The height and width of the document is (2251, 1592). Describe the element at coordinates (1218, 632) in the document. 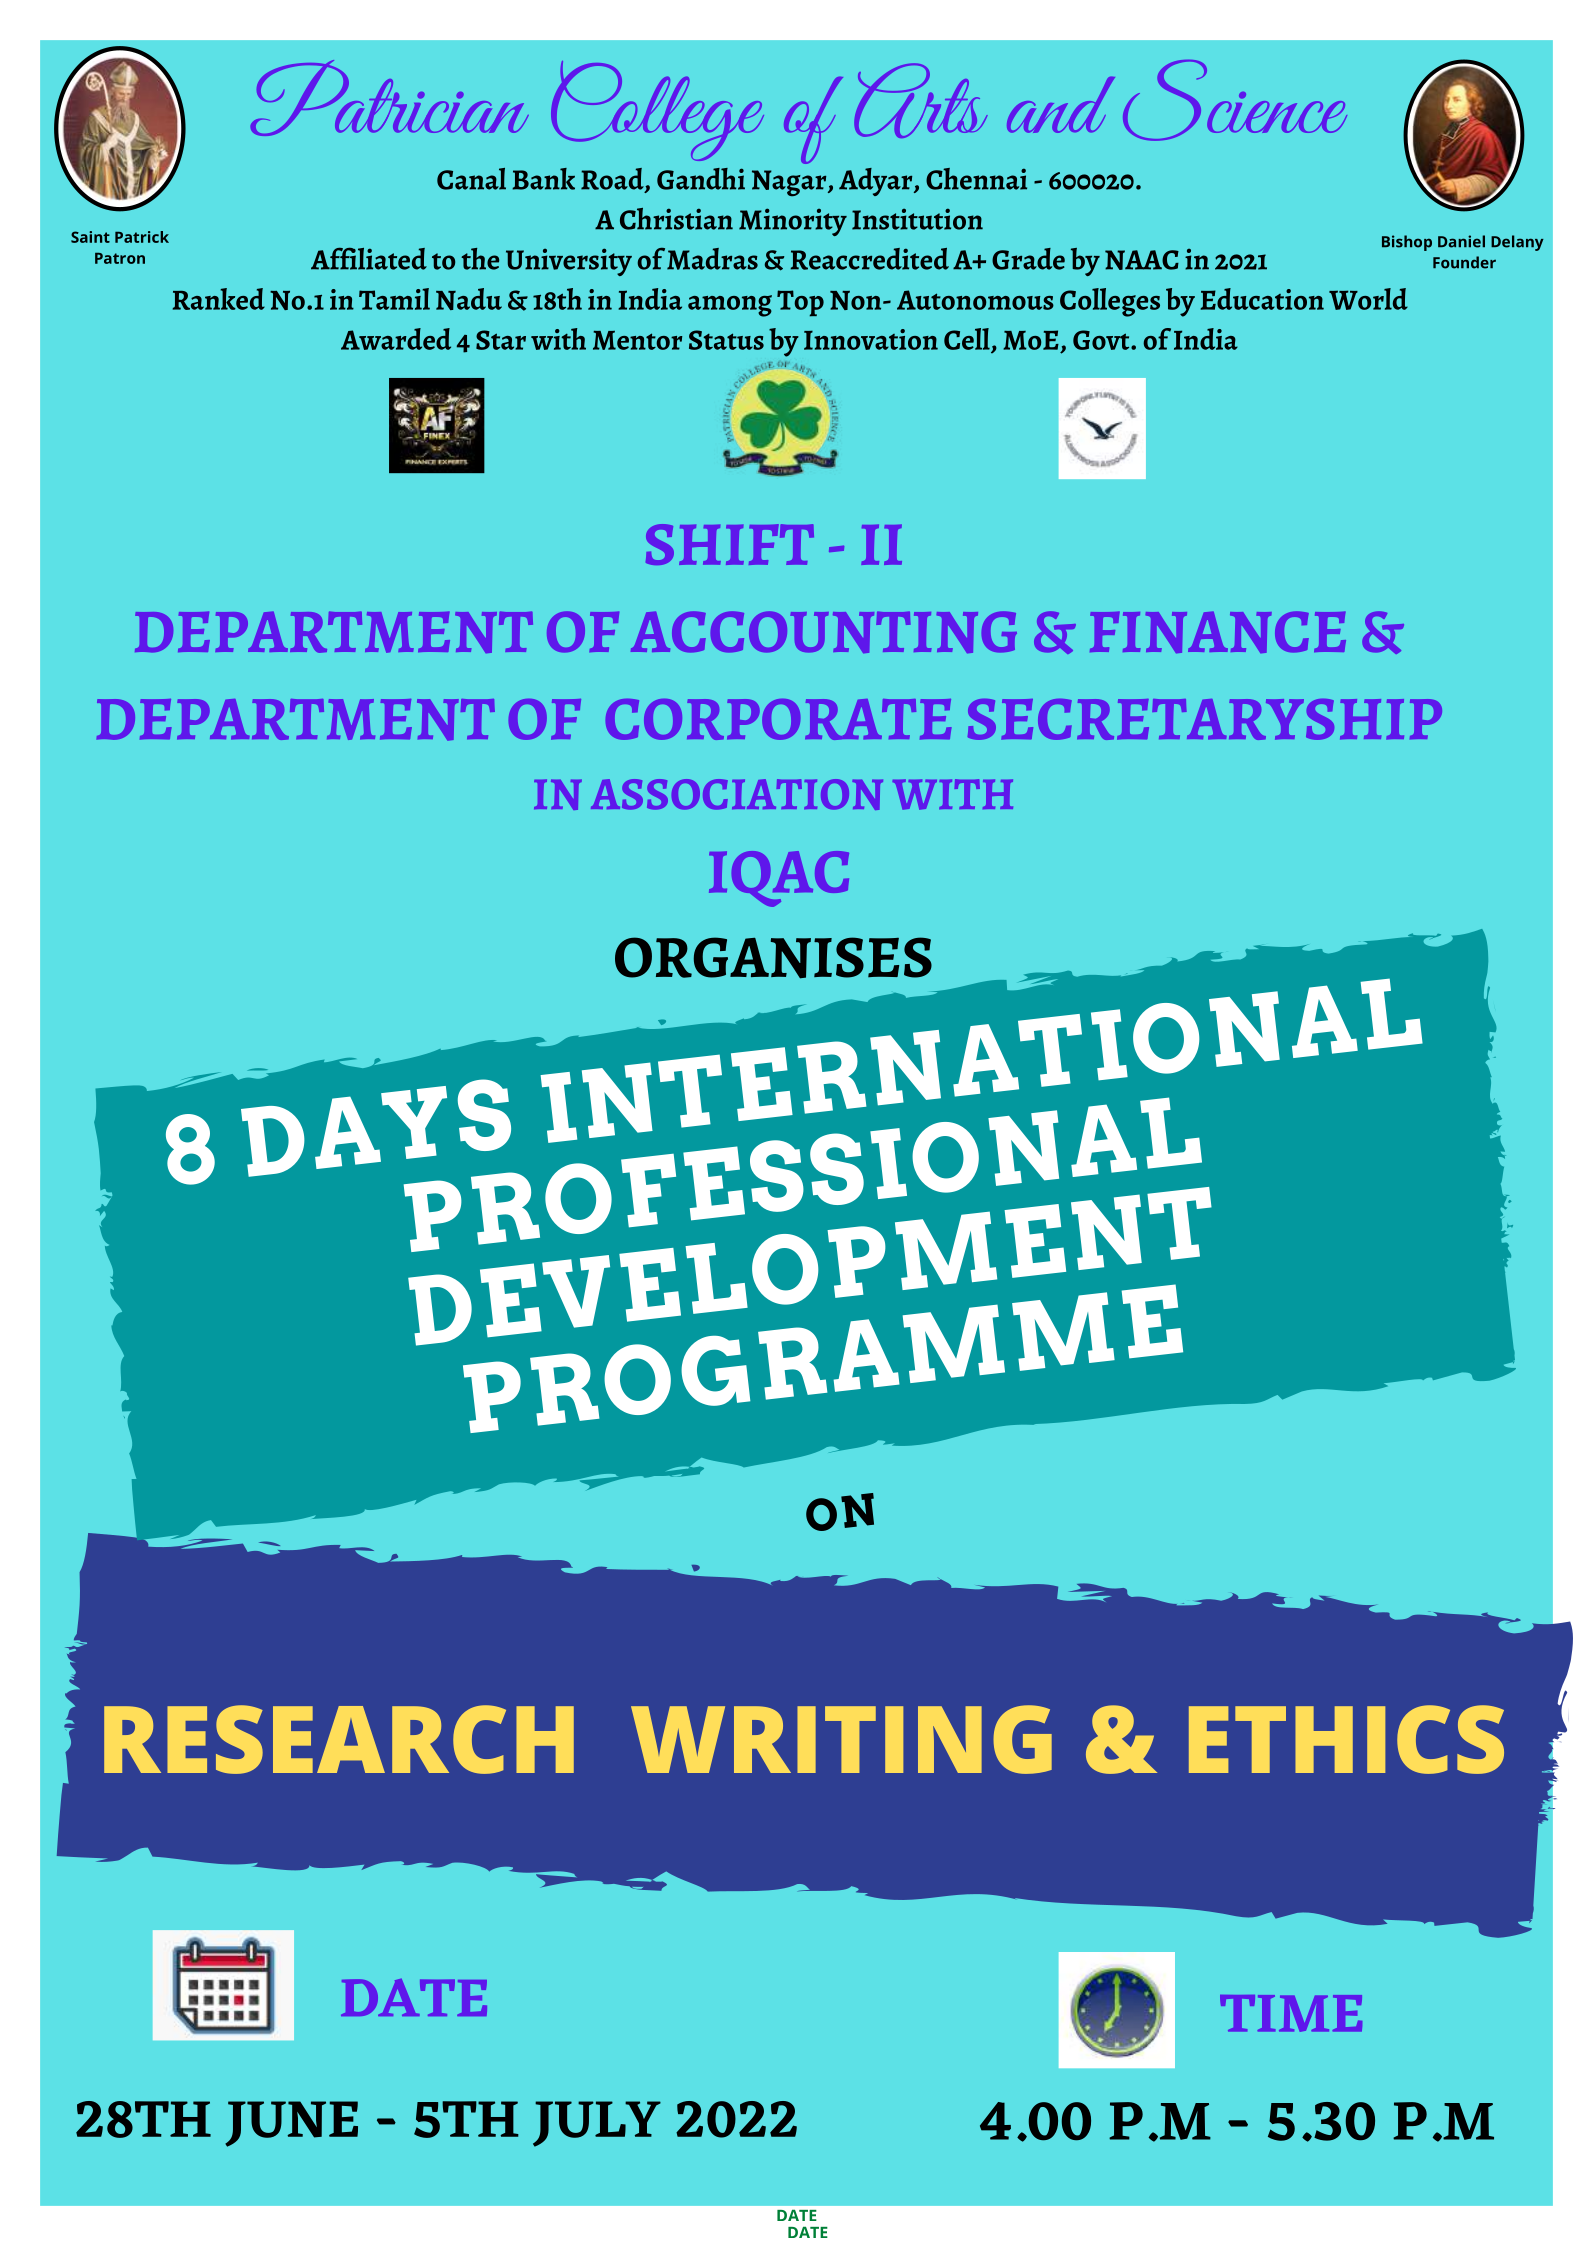

I see `FINANCE` at that location.
